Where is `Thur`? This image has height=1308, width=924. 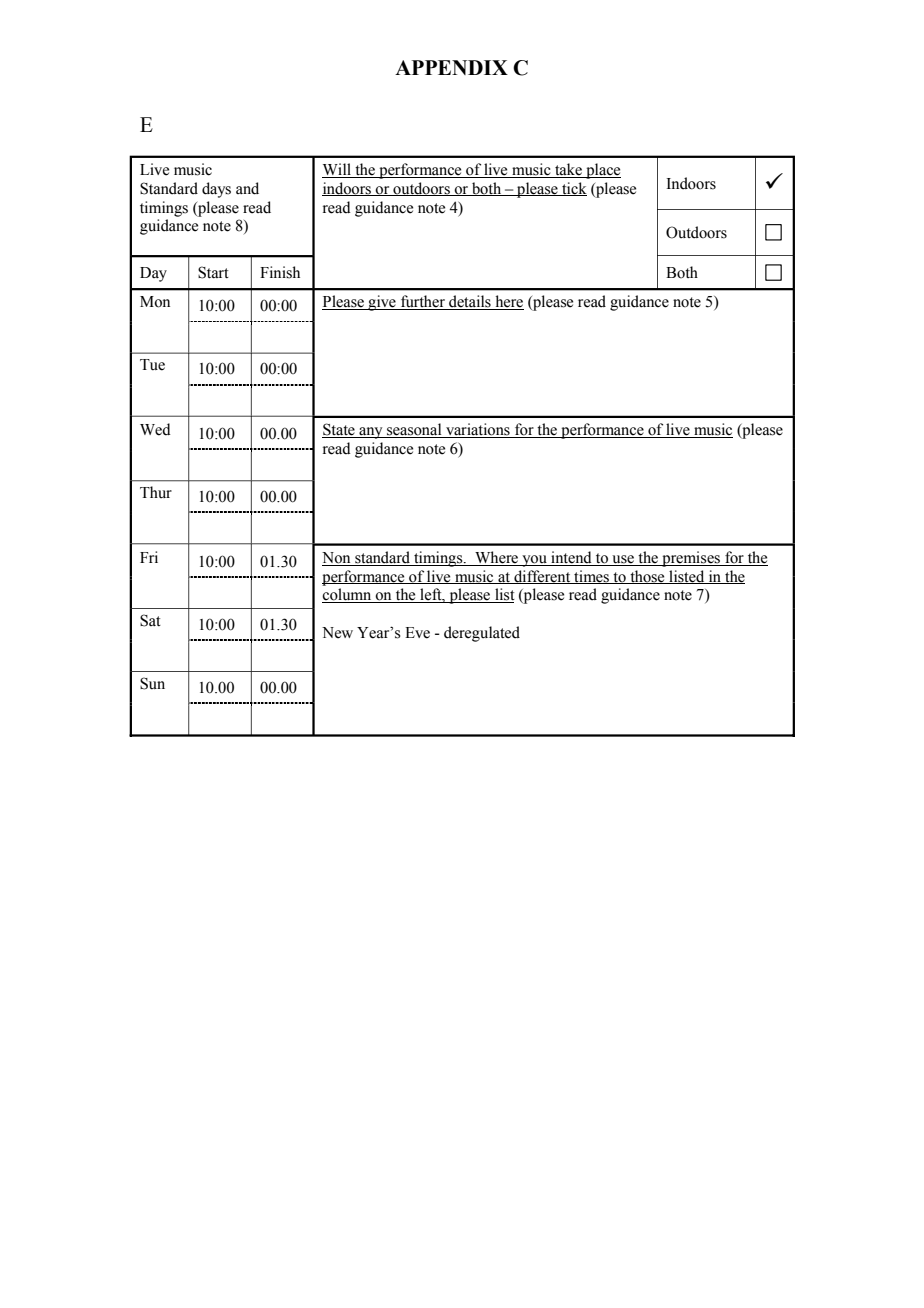
Thur is located at coordinates (156, 492).
